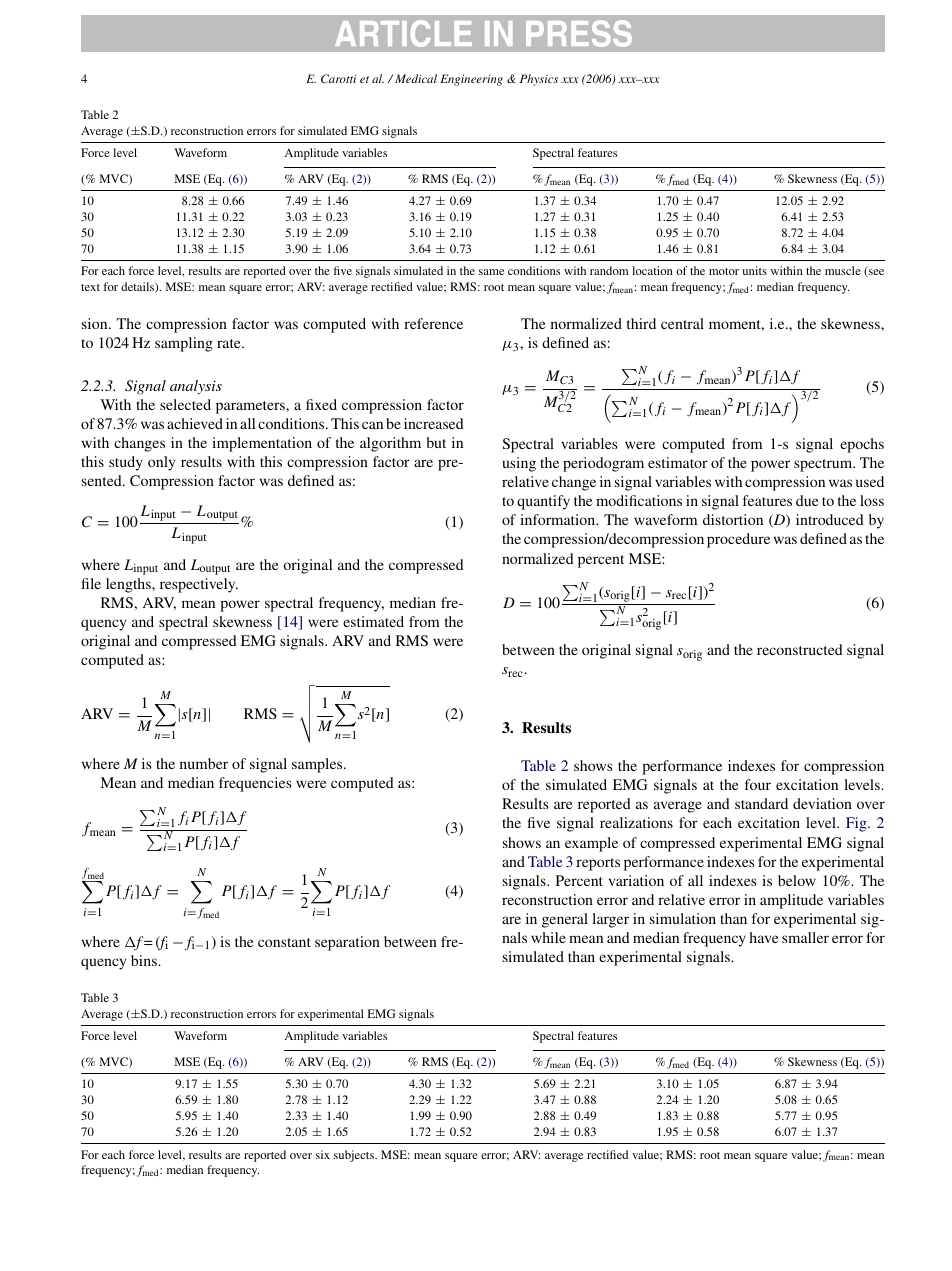  I want to click on units, so click(755, 270).
